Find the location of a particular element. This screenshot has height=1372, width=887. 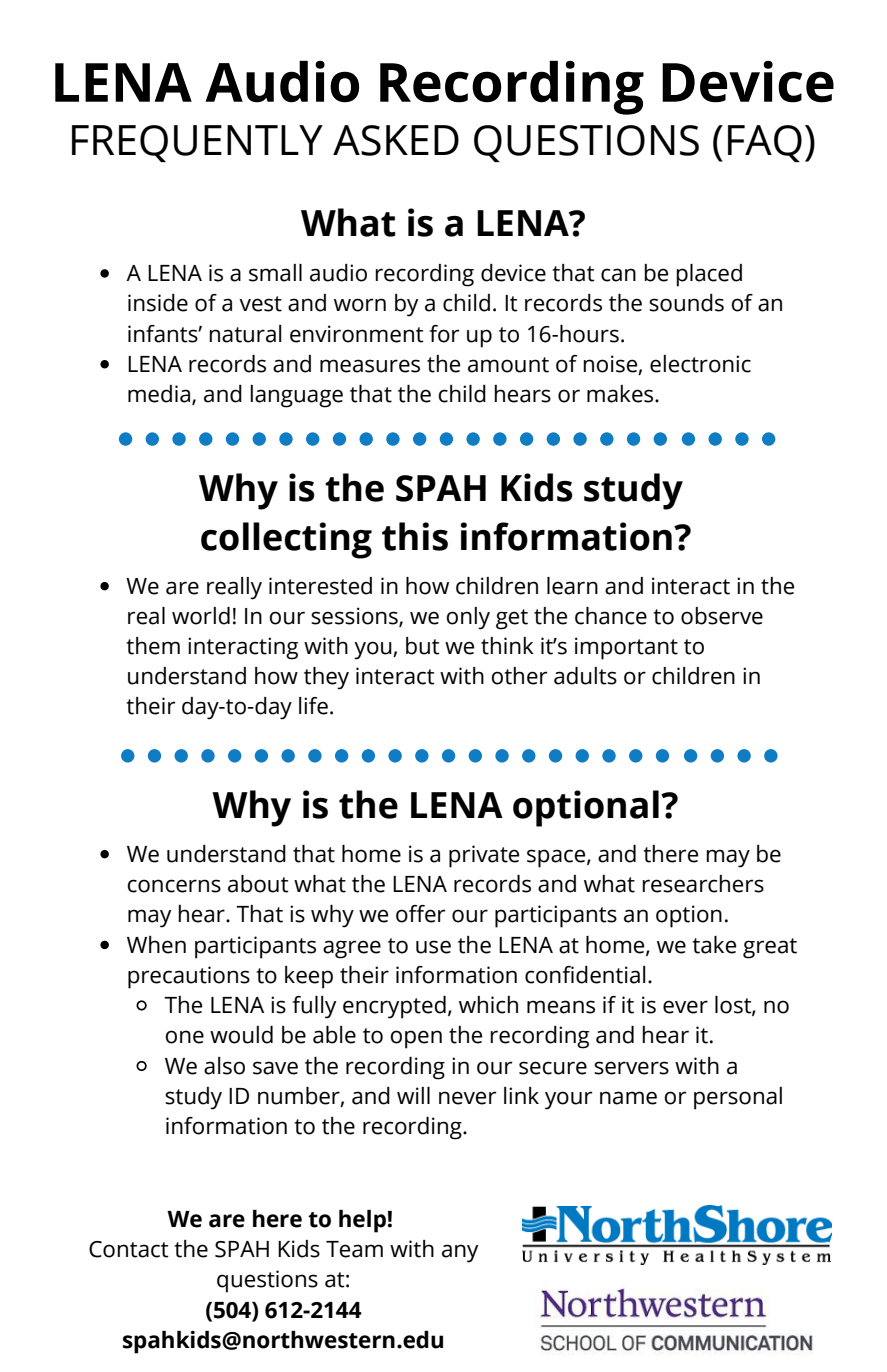

Contact is located at coordinates (129, 1249).
